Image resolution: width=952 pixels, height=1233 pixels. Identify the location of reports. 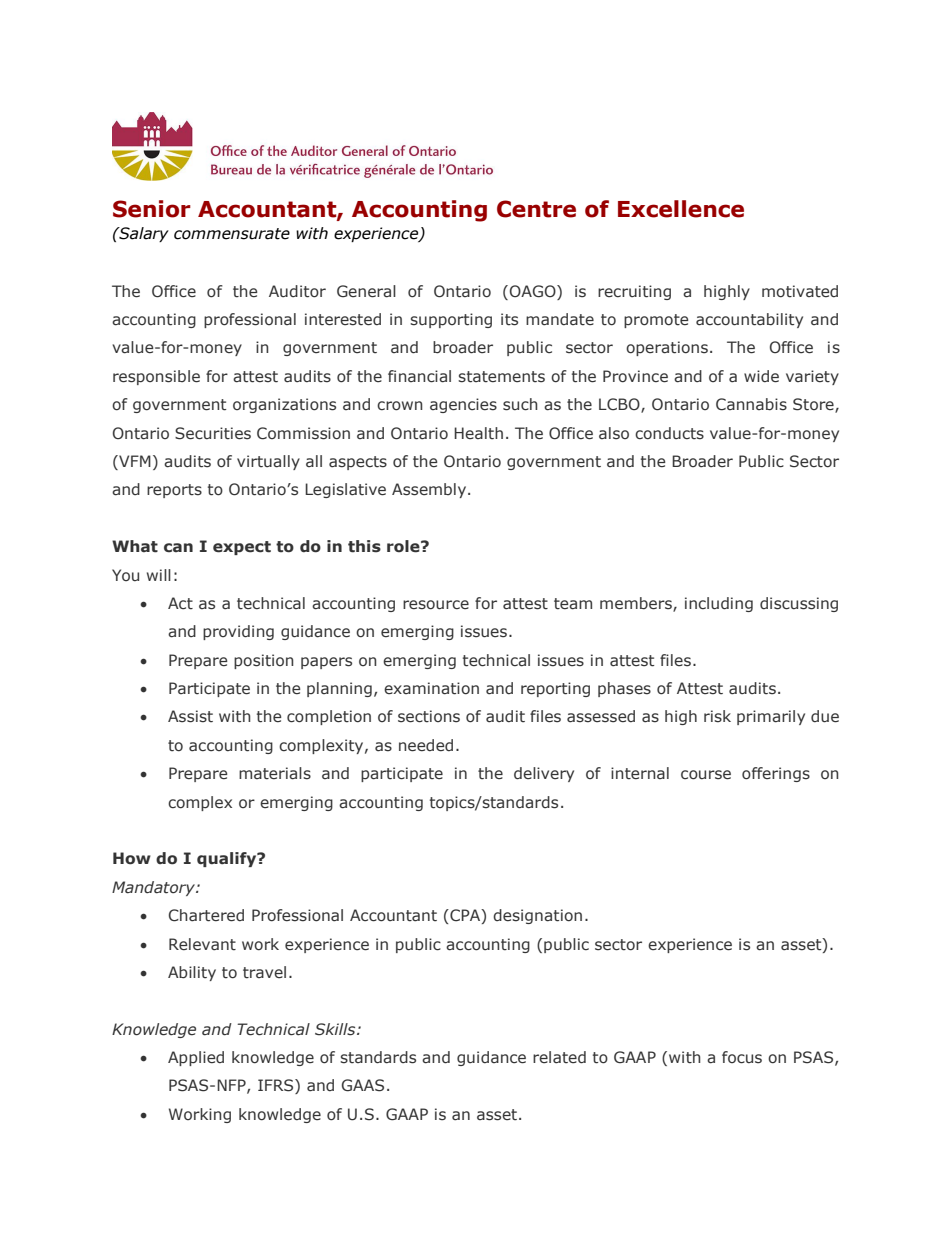
(174, 491).
